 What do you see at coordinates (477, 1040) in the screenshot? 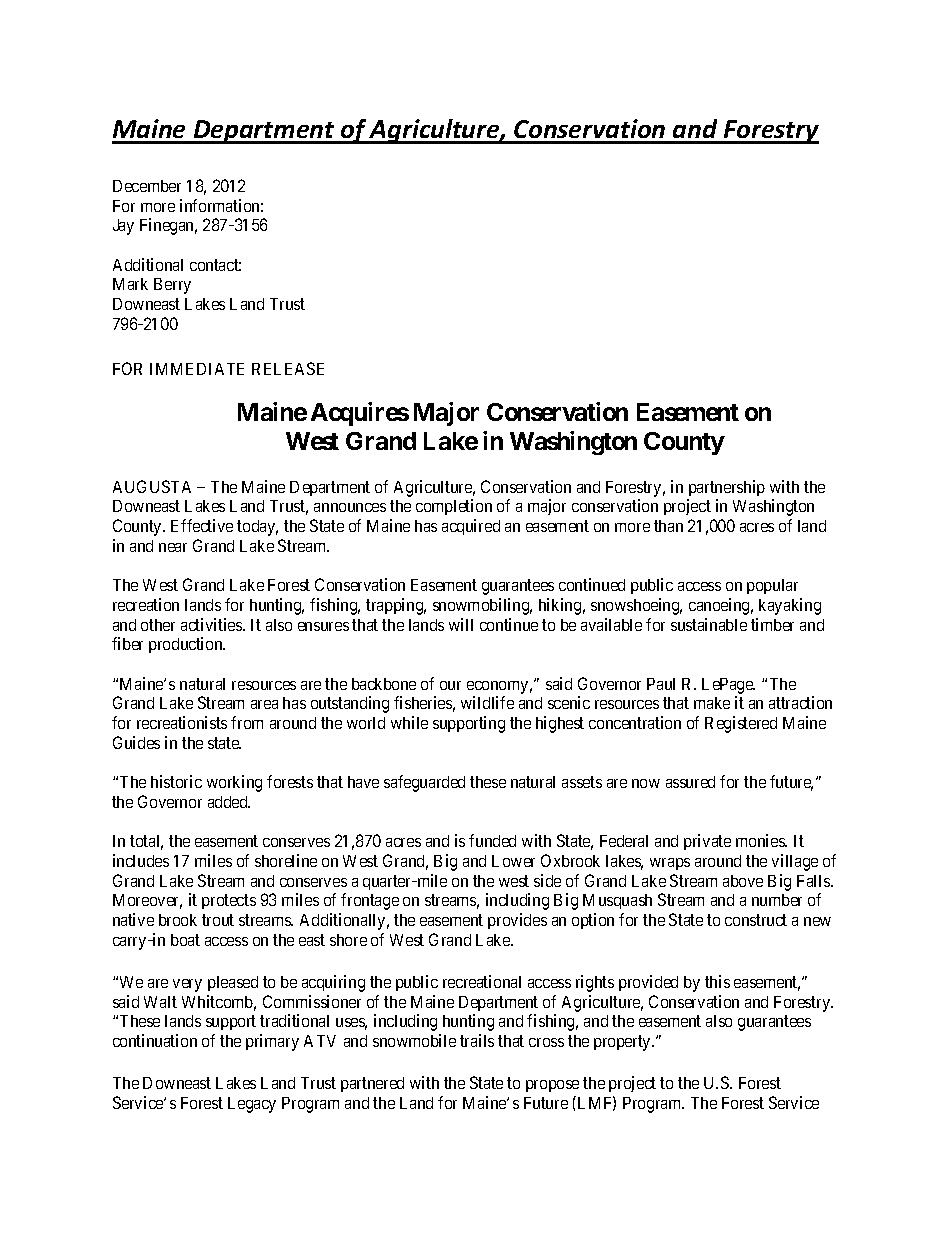
I see `trails` at bounding box center [477, 1040].
